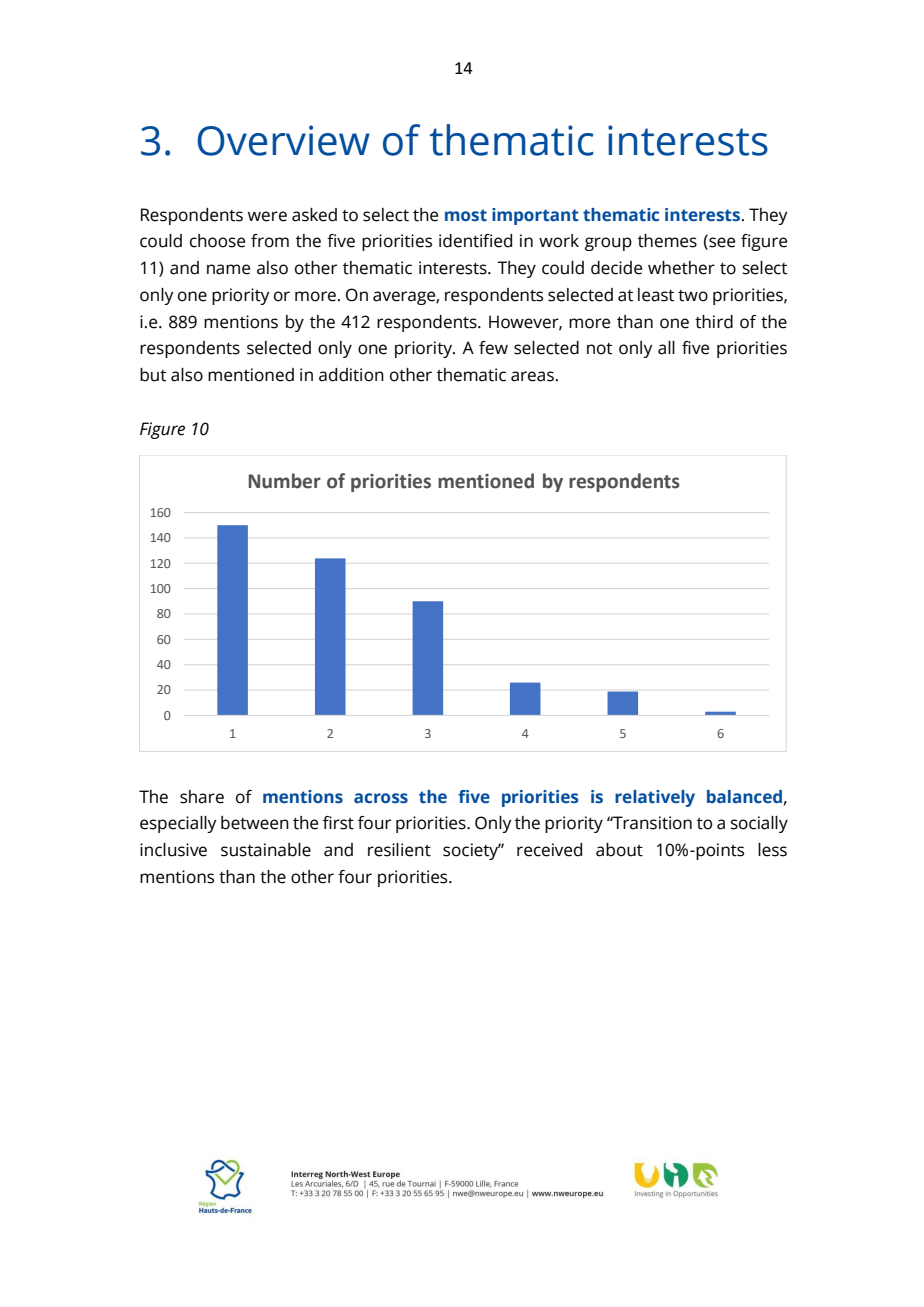  I want to click on Number, so click(285, 481).
